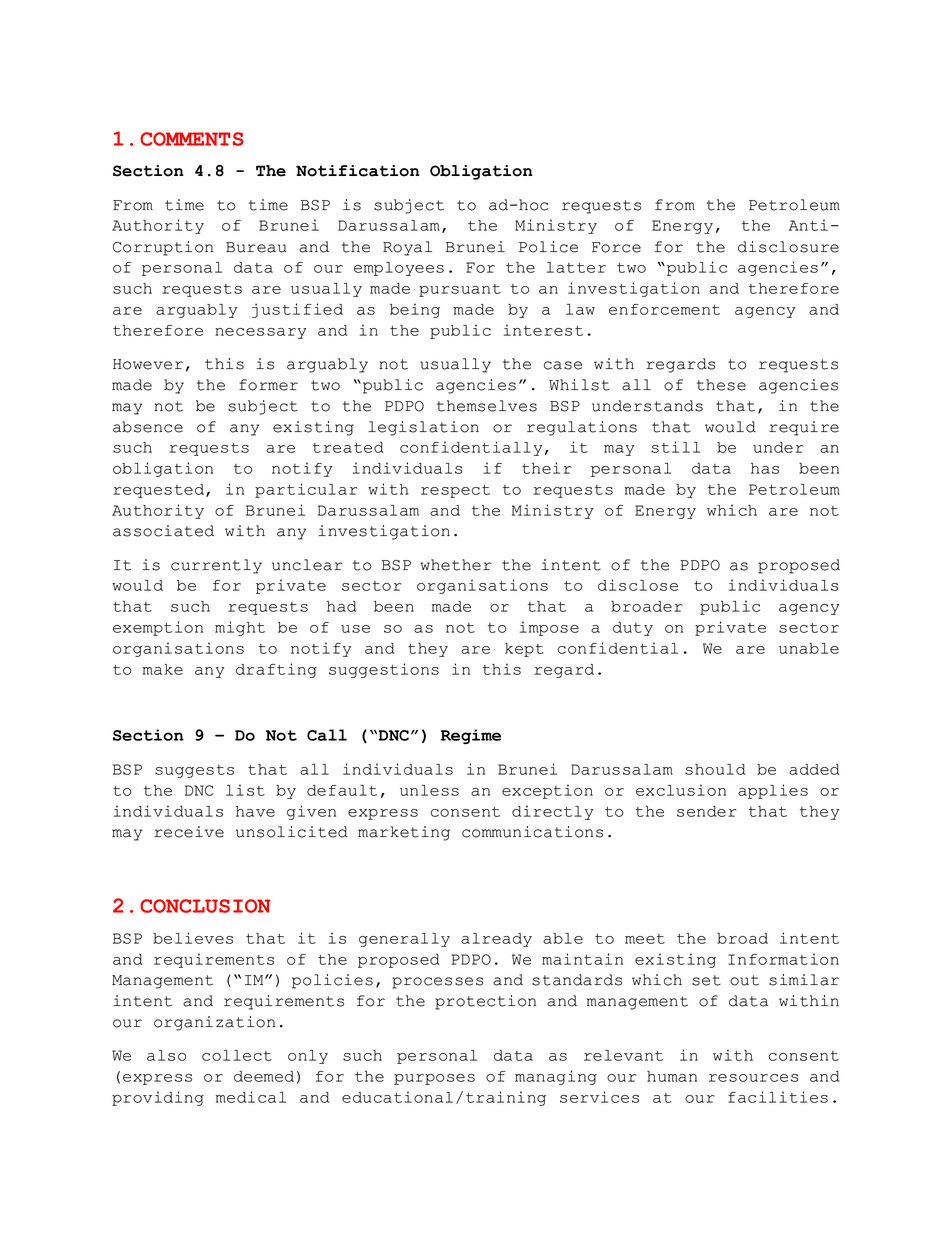 This screenshot has width=952, height=1233. What do you see at coordinates (633, 629) in the screenshot?
I see `duty` at bounding box center [633, 629].
